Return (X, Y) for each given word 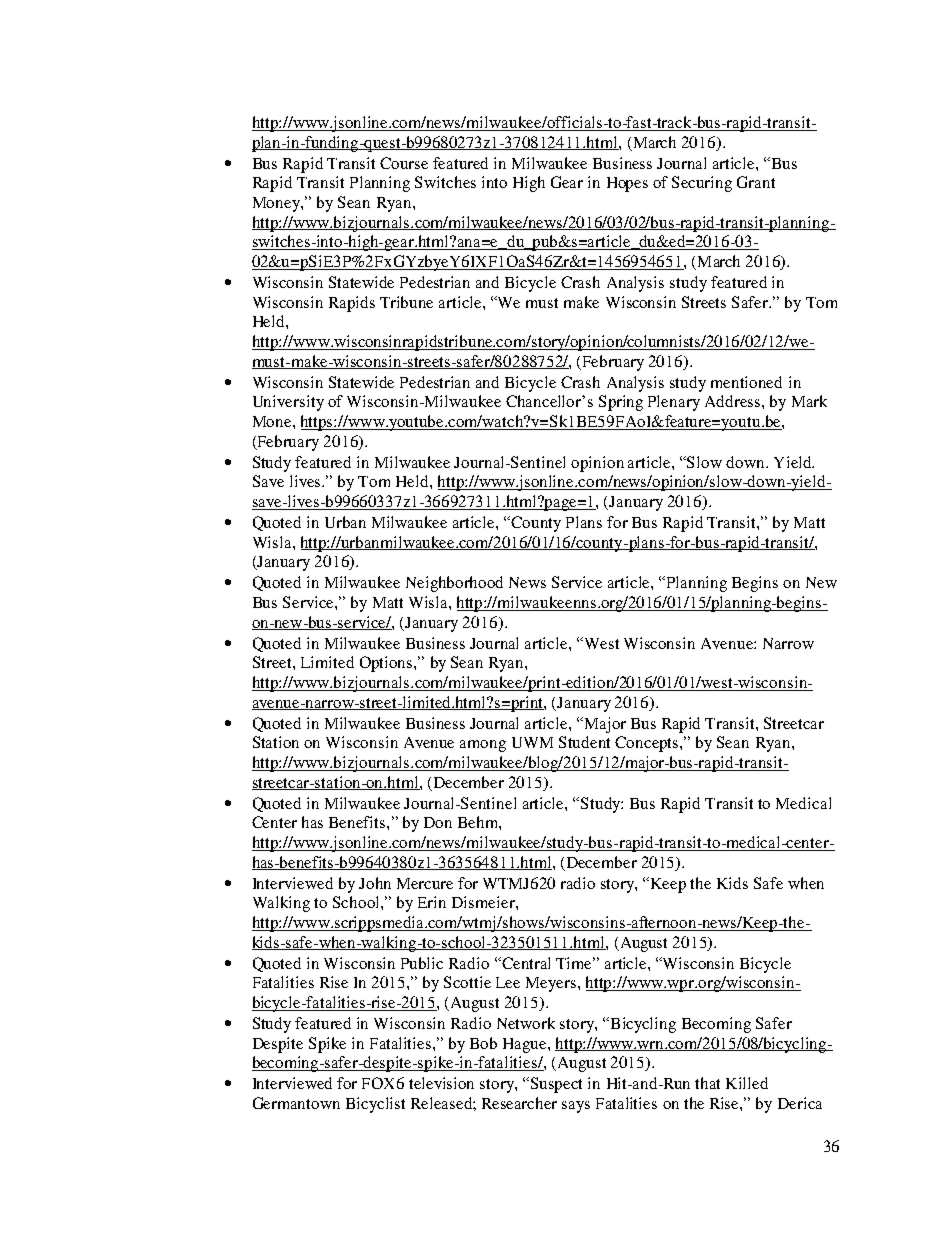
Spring (621, 403)
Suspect (556, 1085)
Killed (747, 1083)
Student (584, 742)
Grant (756, 182)
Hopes (627, 184)
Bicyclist (375, 1105)
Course (404, 163)
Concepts (648, 744)
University (288, 403)
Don (438, 822)
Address (732, 401)
